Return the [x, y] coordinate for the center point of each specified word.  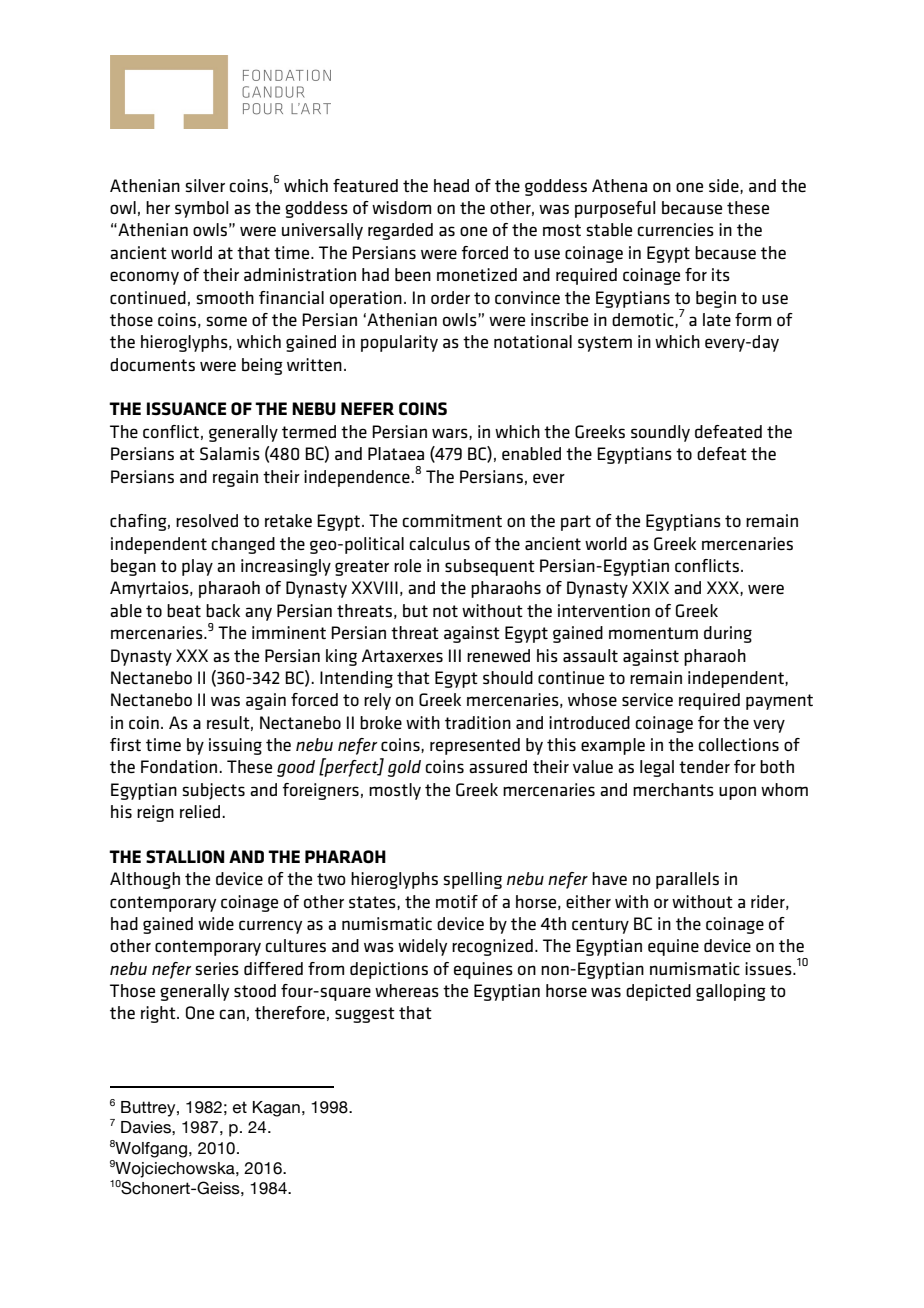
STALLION [185, 856]
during [728, 634]
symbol [201, 209]
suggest [365, 1015]
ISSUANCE [186, 408]
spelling [472, 880]
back [223, 610]
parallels [687, 880]
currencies [676, 229]
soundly [660, 433]
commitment [452, 520]
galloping [731, 992]
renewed [498, 655]
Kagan [276, 1109]
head [451, 185]
